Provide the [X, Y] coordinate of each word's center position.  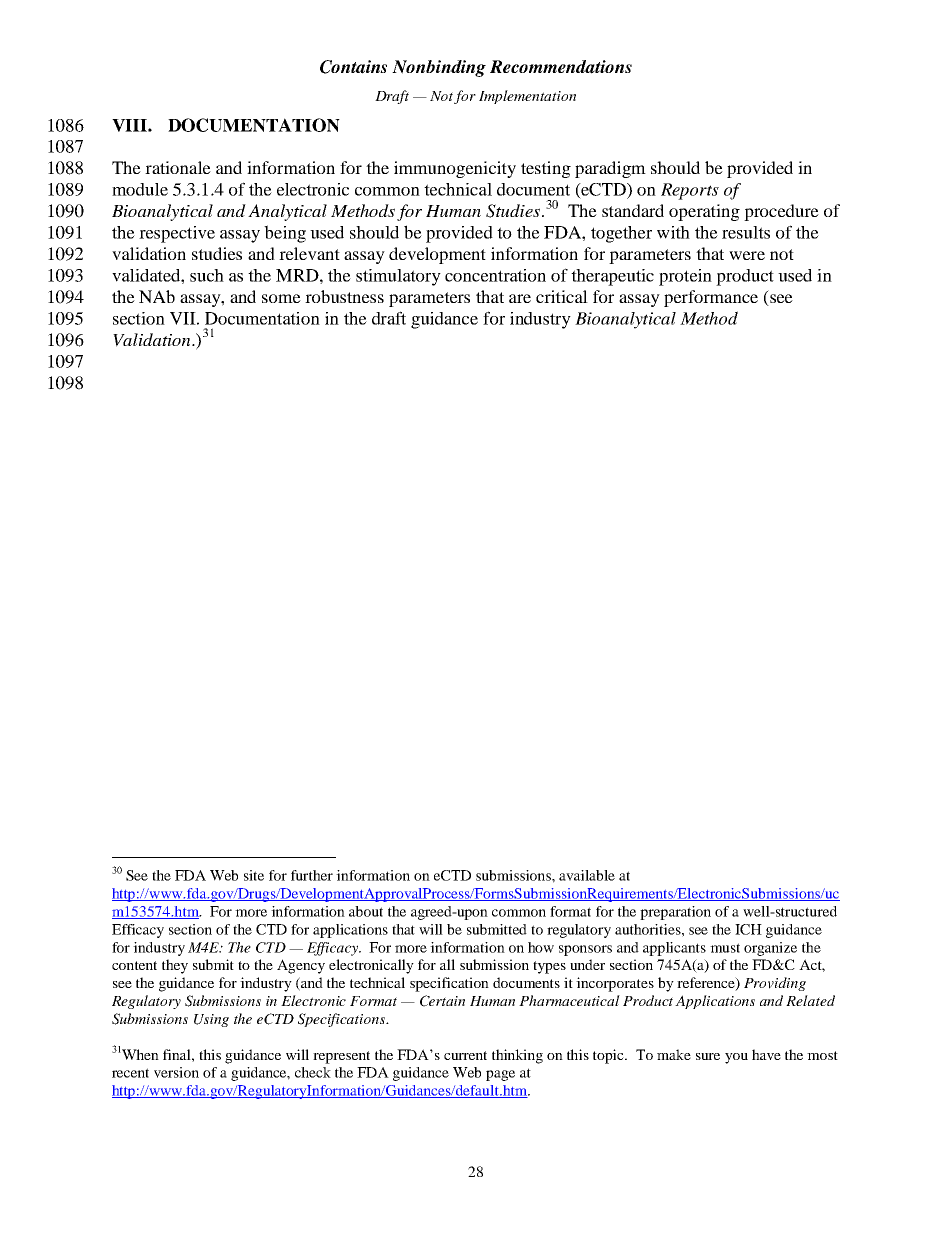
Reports [690, 191]
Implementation [527, 97]
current [465, 1055]
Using [211, 1020]
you [736, 1058]
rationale [178, 167]
